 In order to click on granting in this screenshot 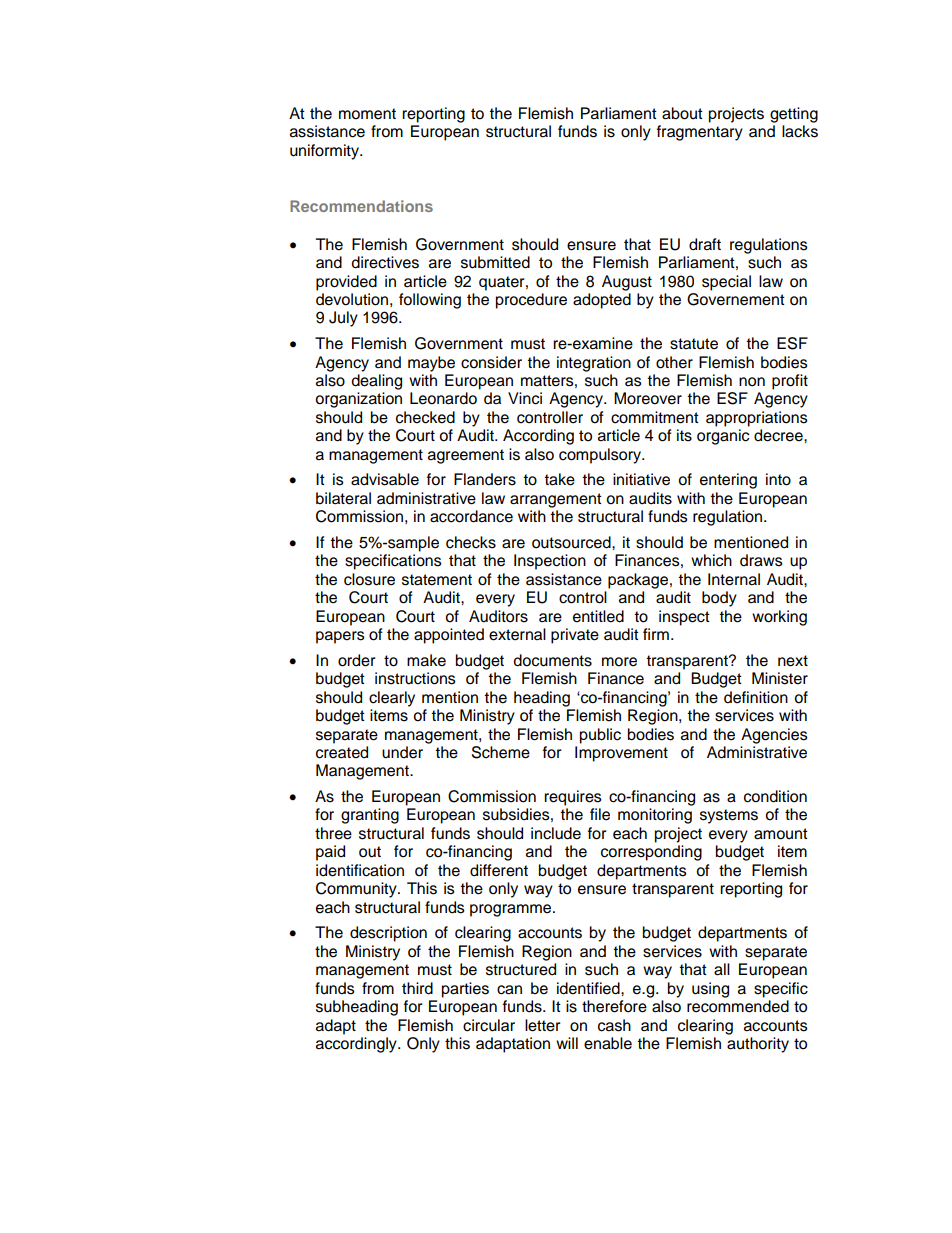, I will do `click(370, 816)`.
